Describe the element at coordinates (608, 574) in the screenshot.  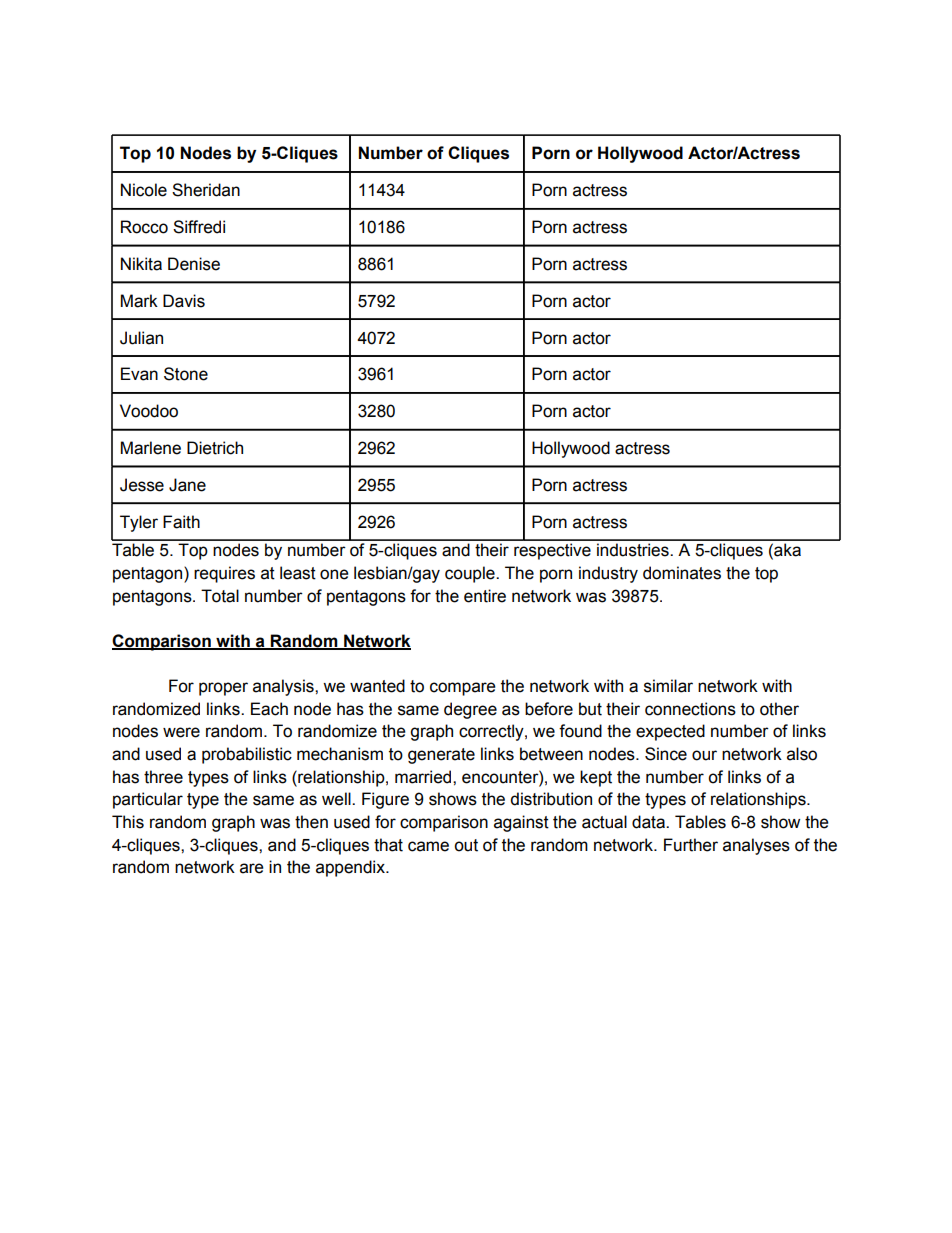
I see `industry` at that location.
